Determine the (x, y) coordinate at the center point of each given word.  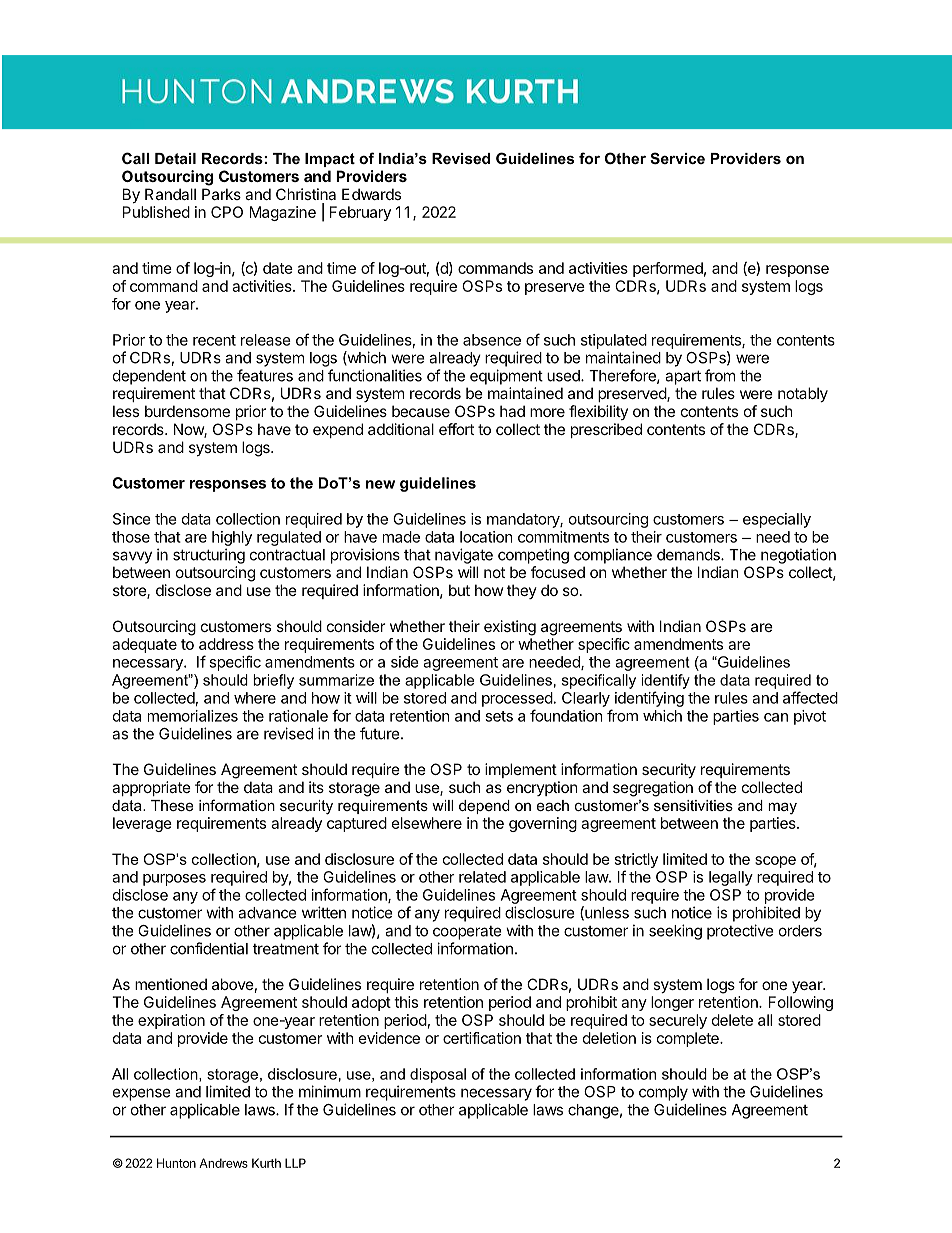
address (226, 644)
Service (677, 158)
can (776, 717)
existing (510, 628)
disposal (438, 1075)
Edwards (371, 194)
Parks (221, 194)
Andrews (223, 1163)
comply (663, 1093)
